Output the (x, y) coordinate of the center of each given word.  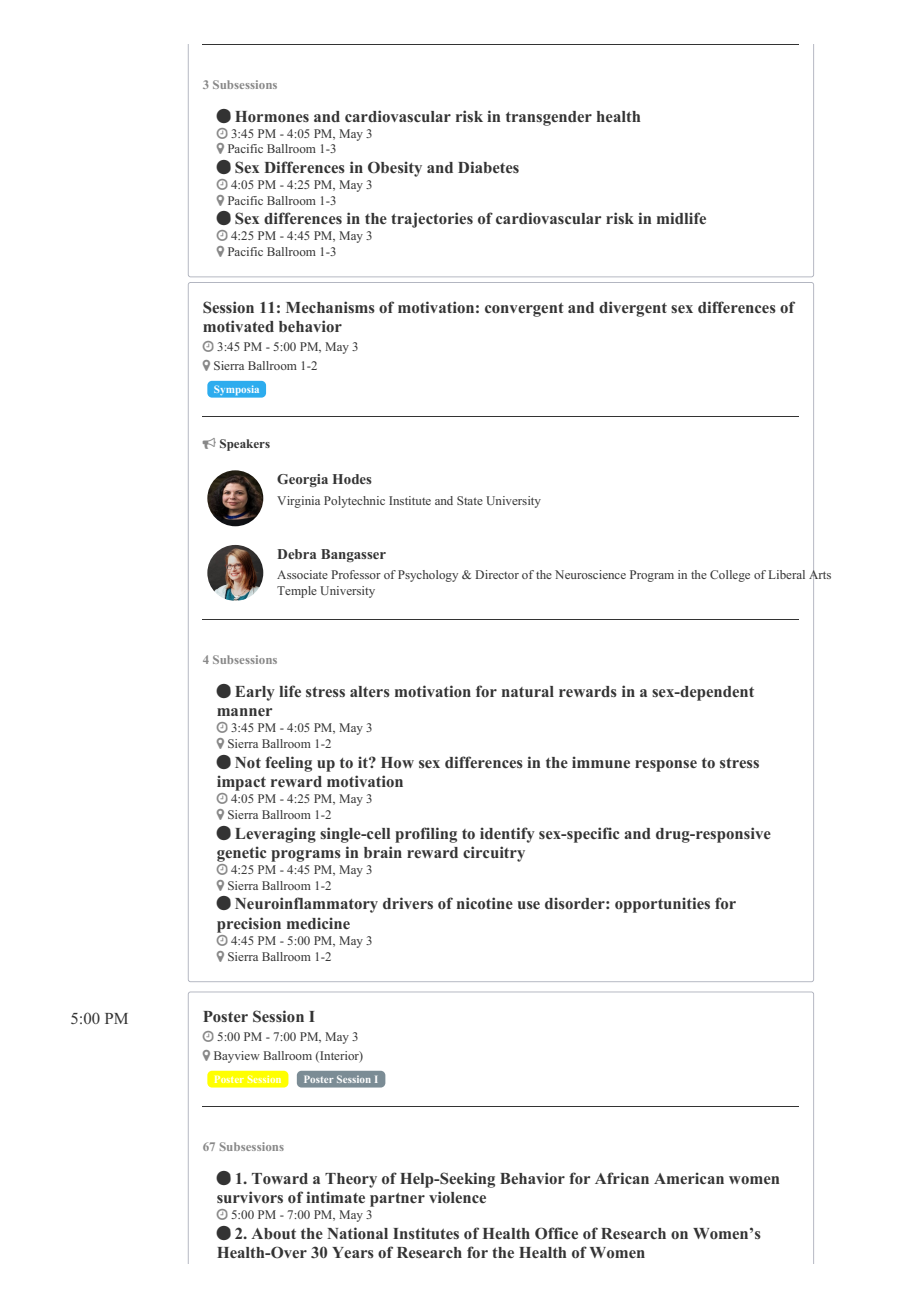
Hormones (272, 116)
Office (556, 1233)
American (689, 1178)
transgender (549, 118)
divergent (633, 309)
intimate (335, 1197)
